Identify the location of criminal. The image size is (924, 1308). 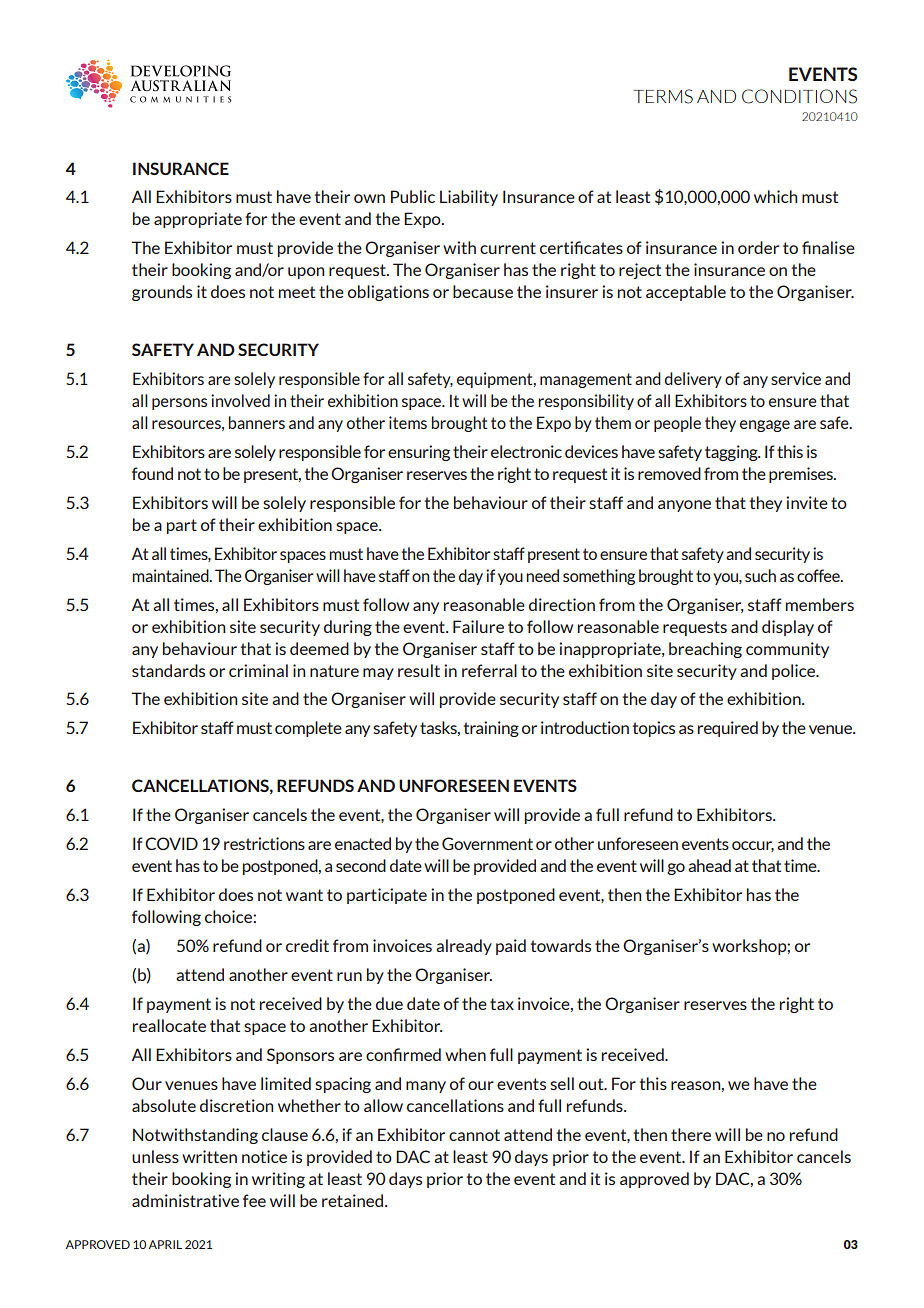
(258, 670).
